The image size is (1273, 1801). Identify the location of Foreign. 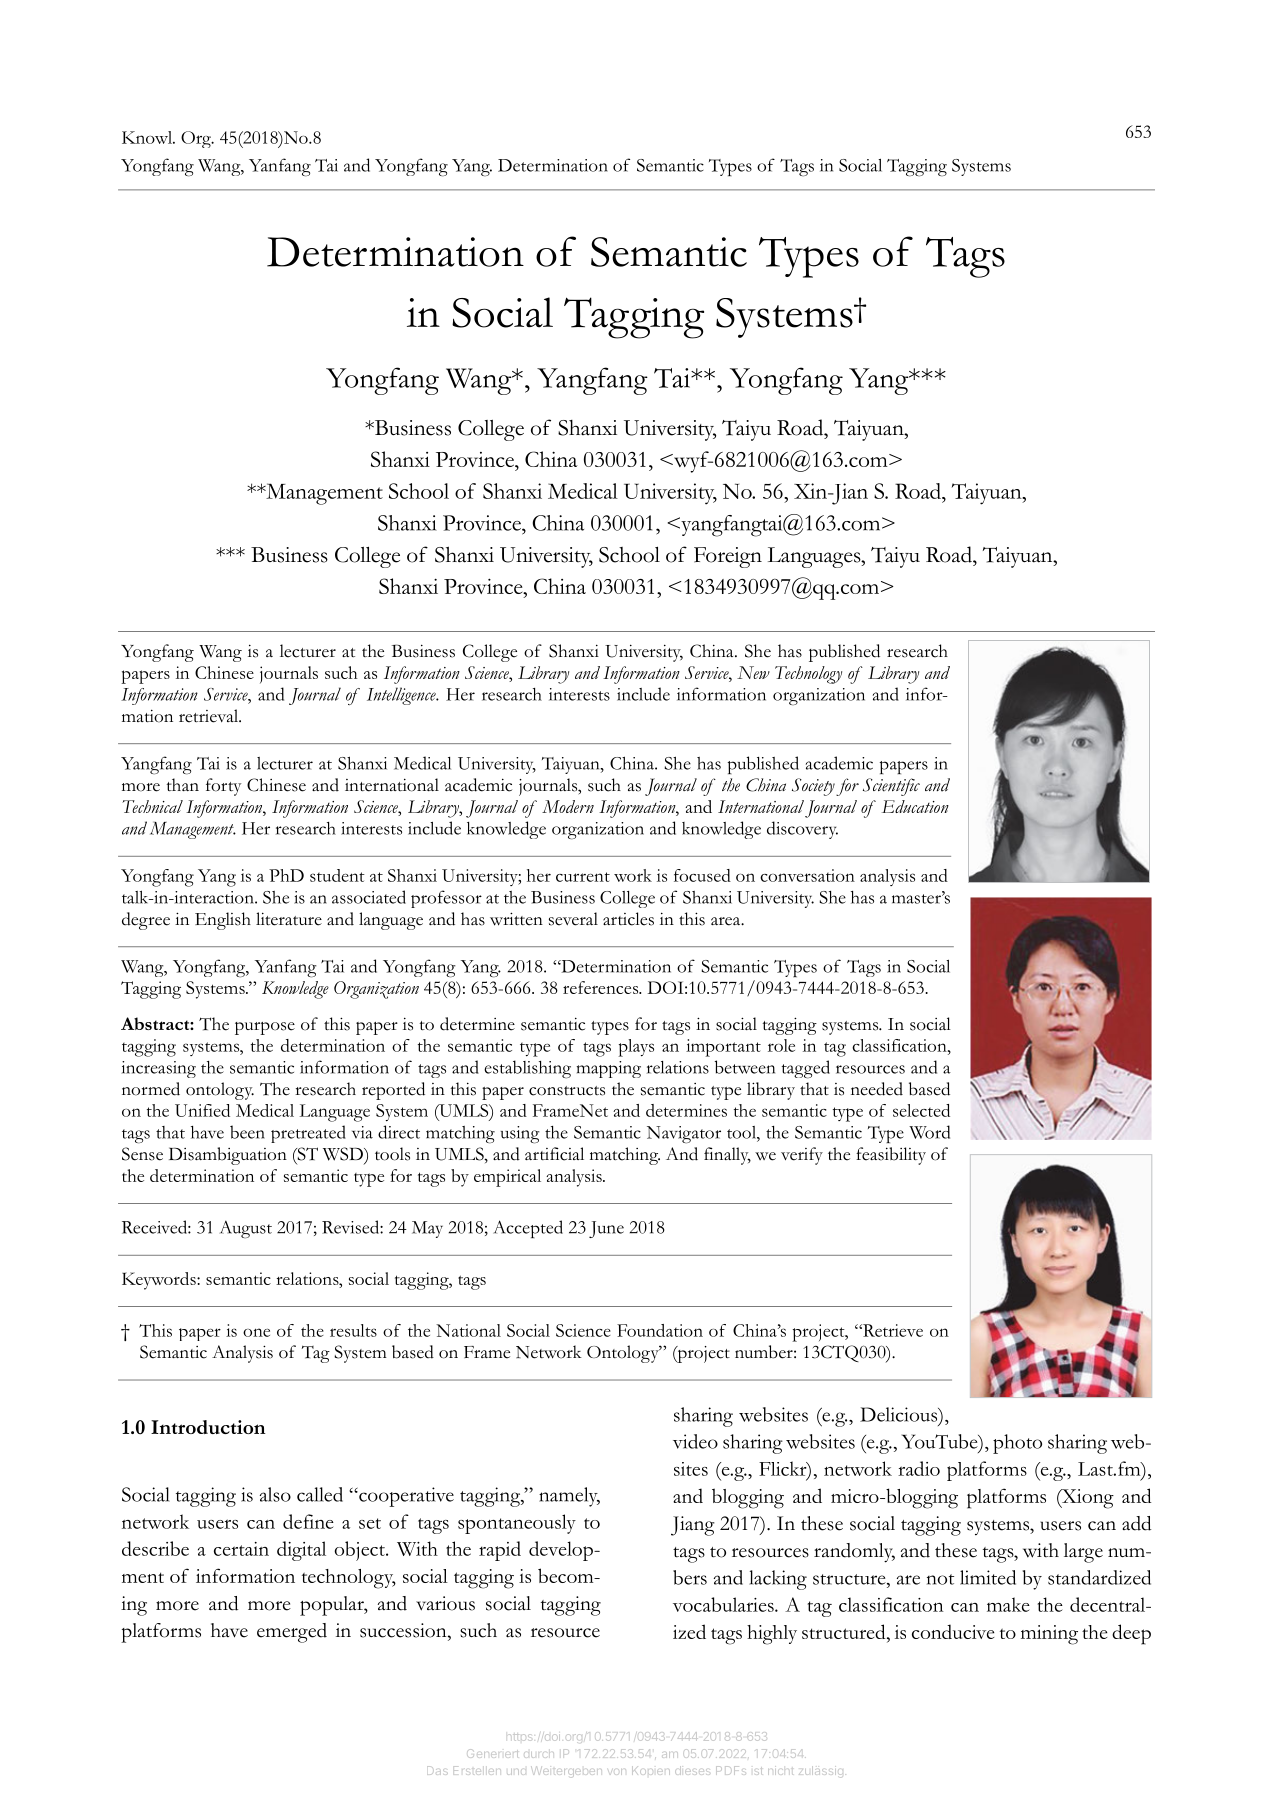
(728, 557).
